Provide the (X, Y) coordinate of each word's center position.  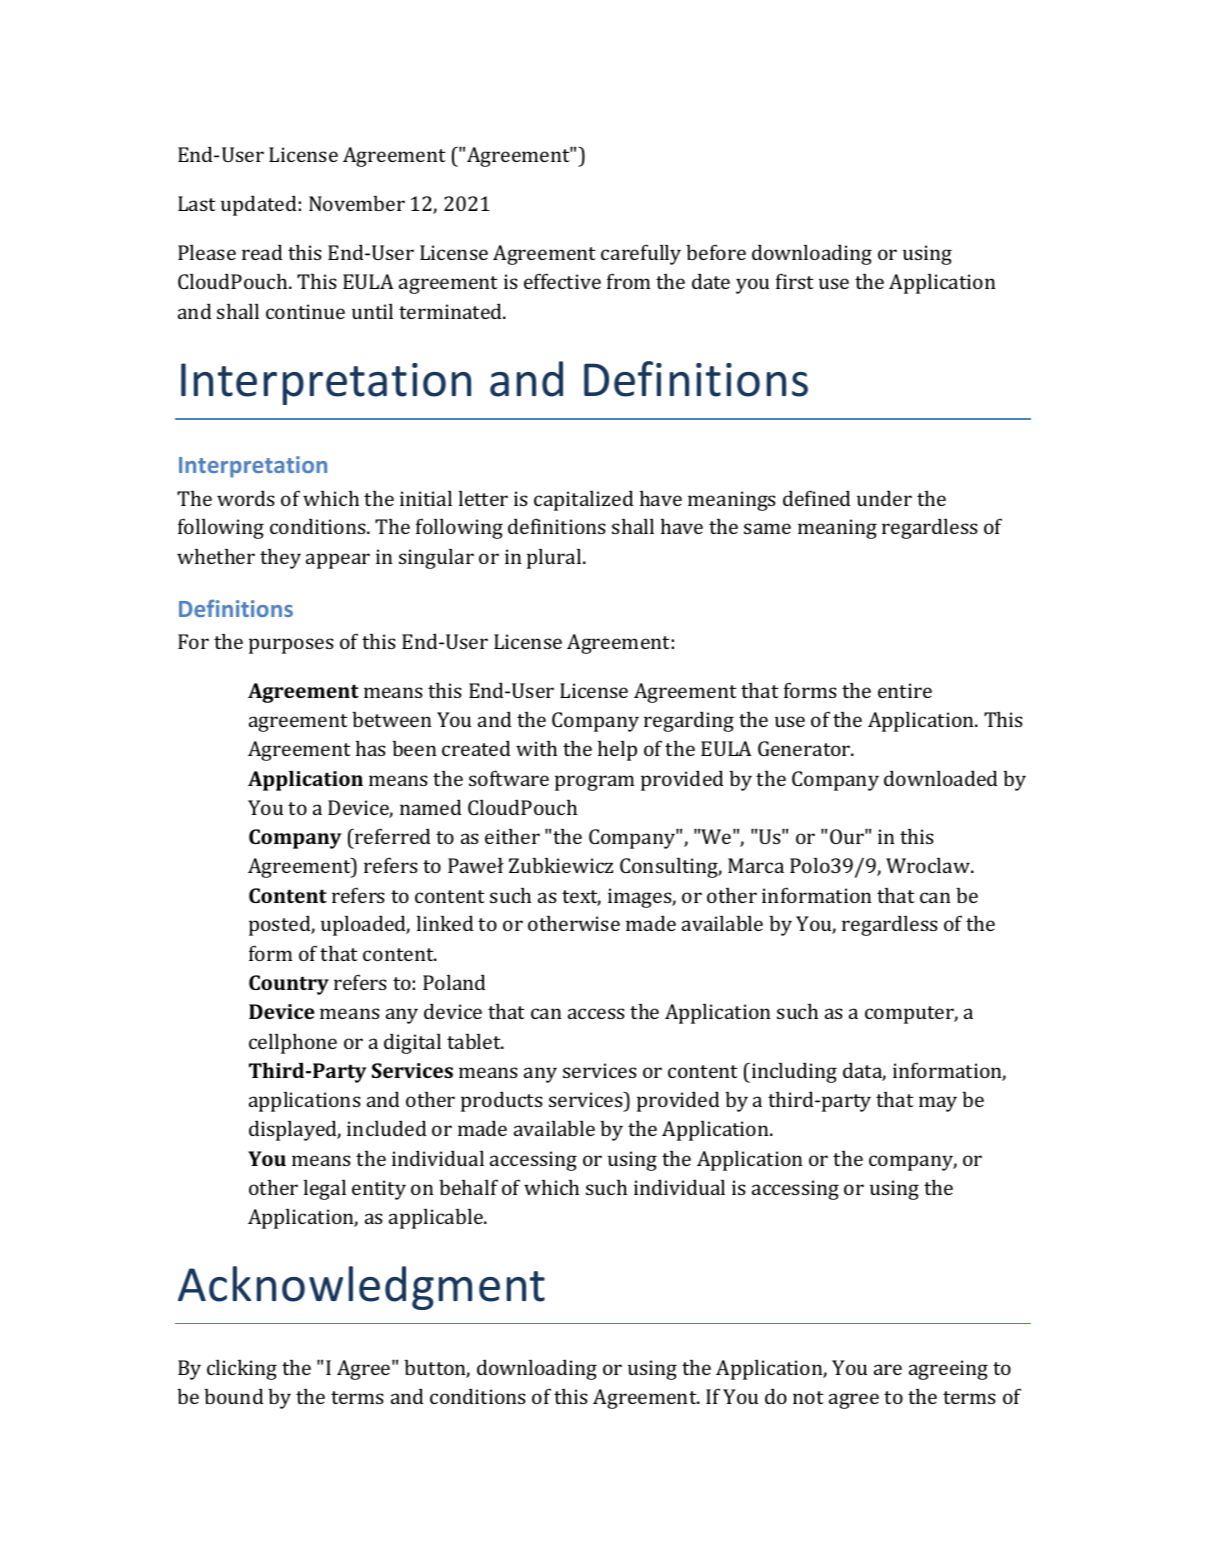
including (794, 1072)
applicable (437, 1219)
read (262, 252)
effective (562, 281)
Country (289, 985)
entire (905, 690)
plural (555, 559)
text (581, 898)
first (795, 281)
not (808, 1397)
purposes (291, 646)
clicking (242, 1370)
